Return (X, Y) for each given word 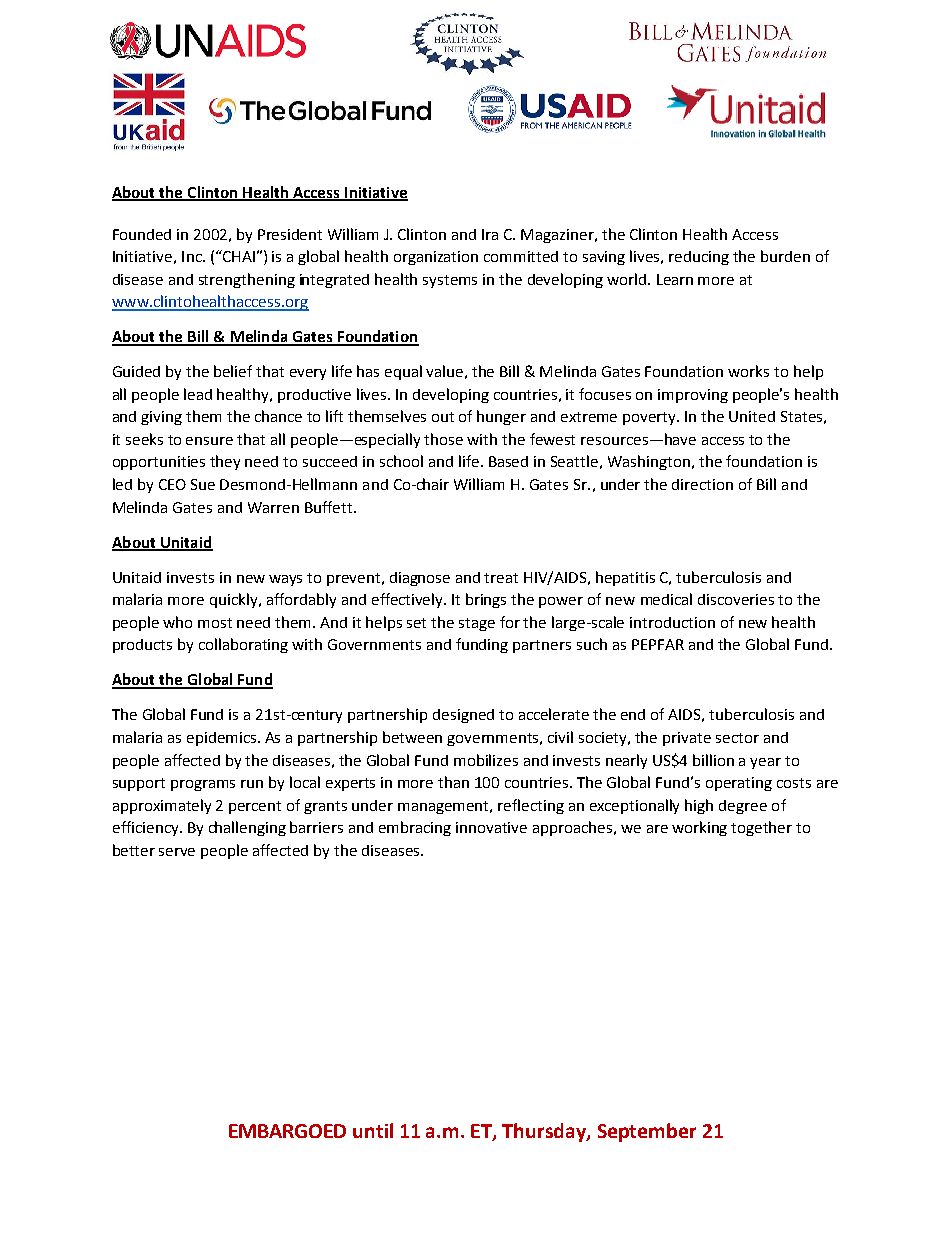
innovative (491, 827)
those (443, 439)
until (373, 1130)
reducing (699, 258)
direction (702, 484)
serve (177, 852)
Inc (193, 256)
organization (436, 258)
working (699, 828)
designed (463, 716)
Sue (203, 484)
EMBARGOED (287, 1131)
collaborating (243, 645)
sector (737, 738)
